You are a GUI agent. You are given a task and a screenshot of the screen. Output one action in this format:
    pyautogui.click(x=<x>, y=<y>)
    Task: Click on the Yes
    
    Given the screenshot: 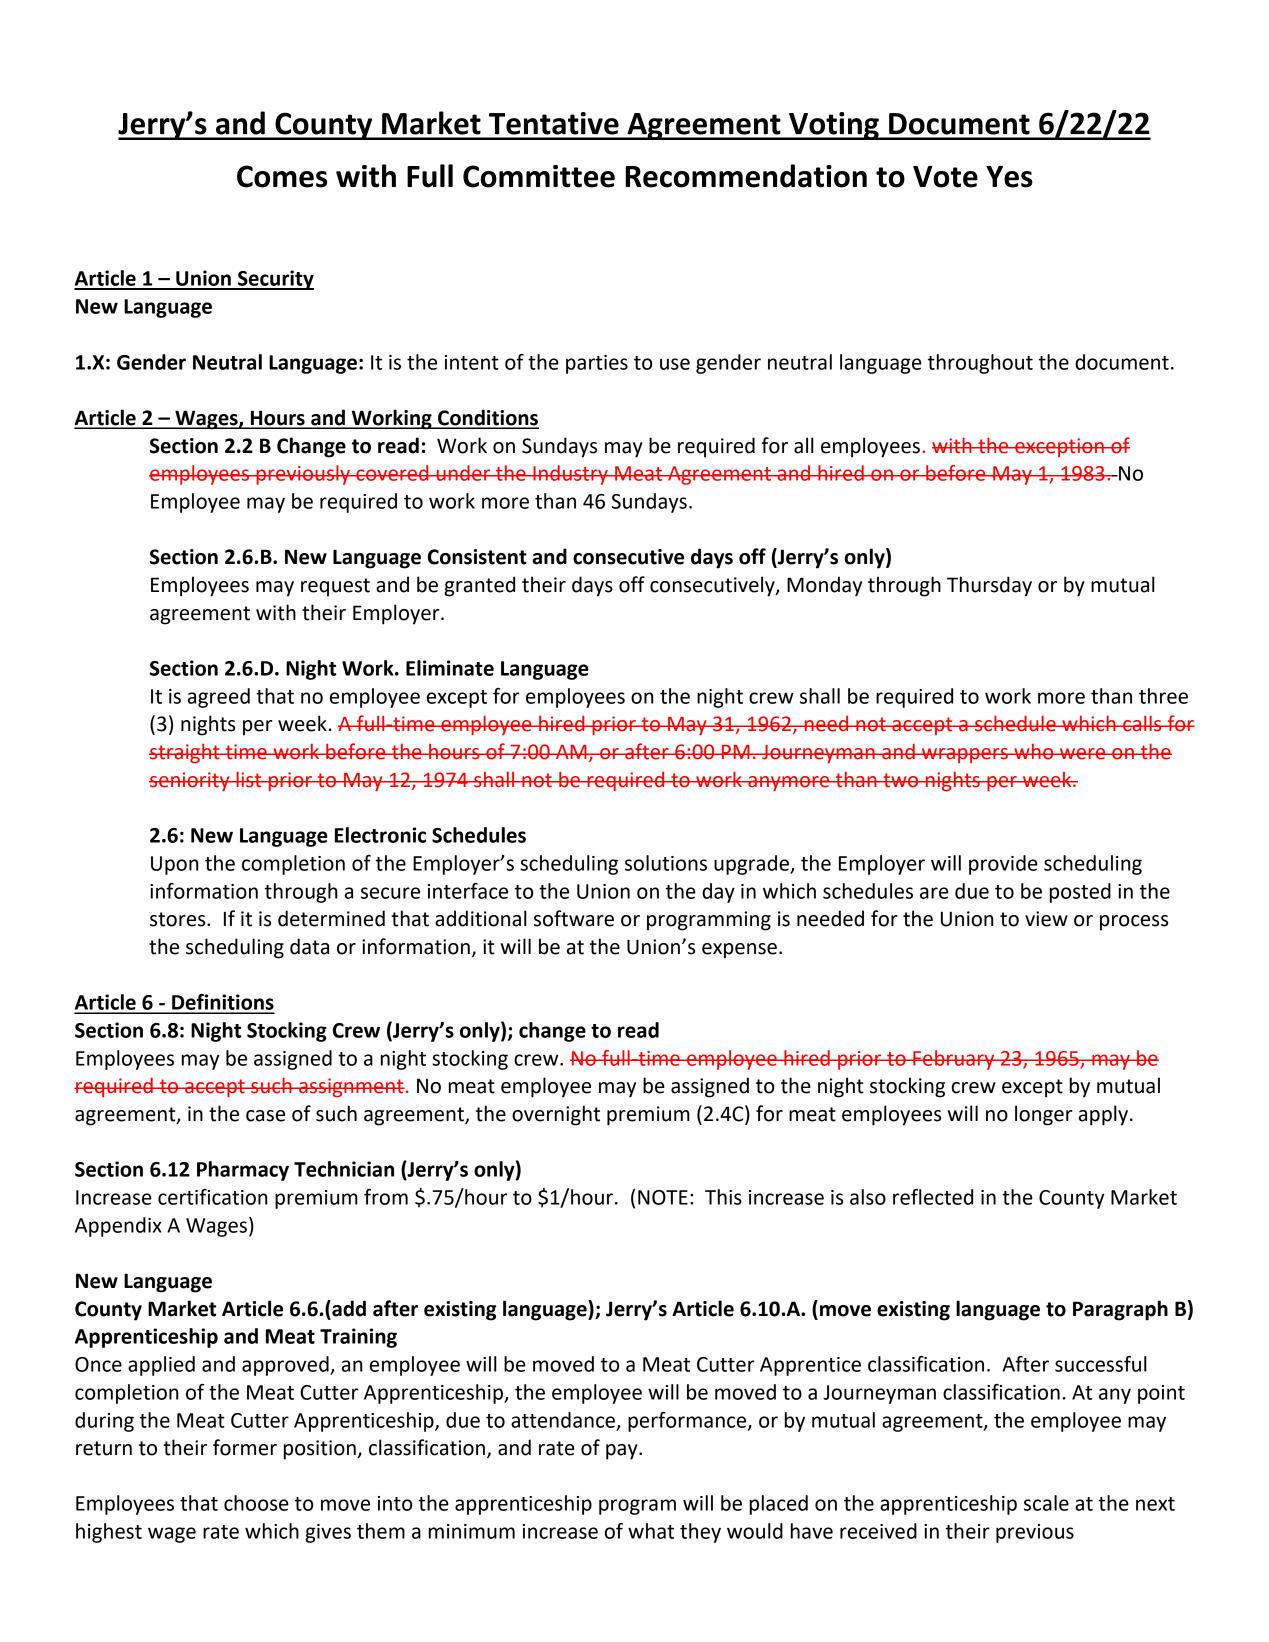 What is the action you would take?
    pyautogui.click(x=1009, y=177)
